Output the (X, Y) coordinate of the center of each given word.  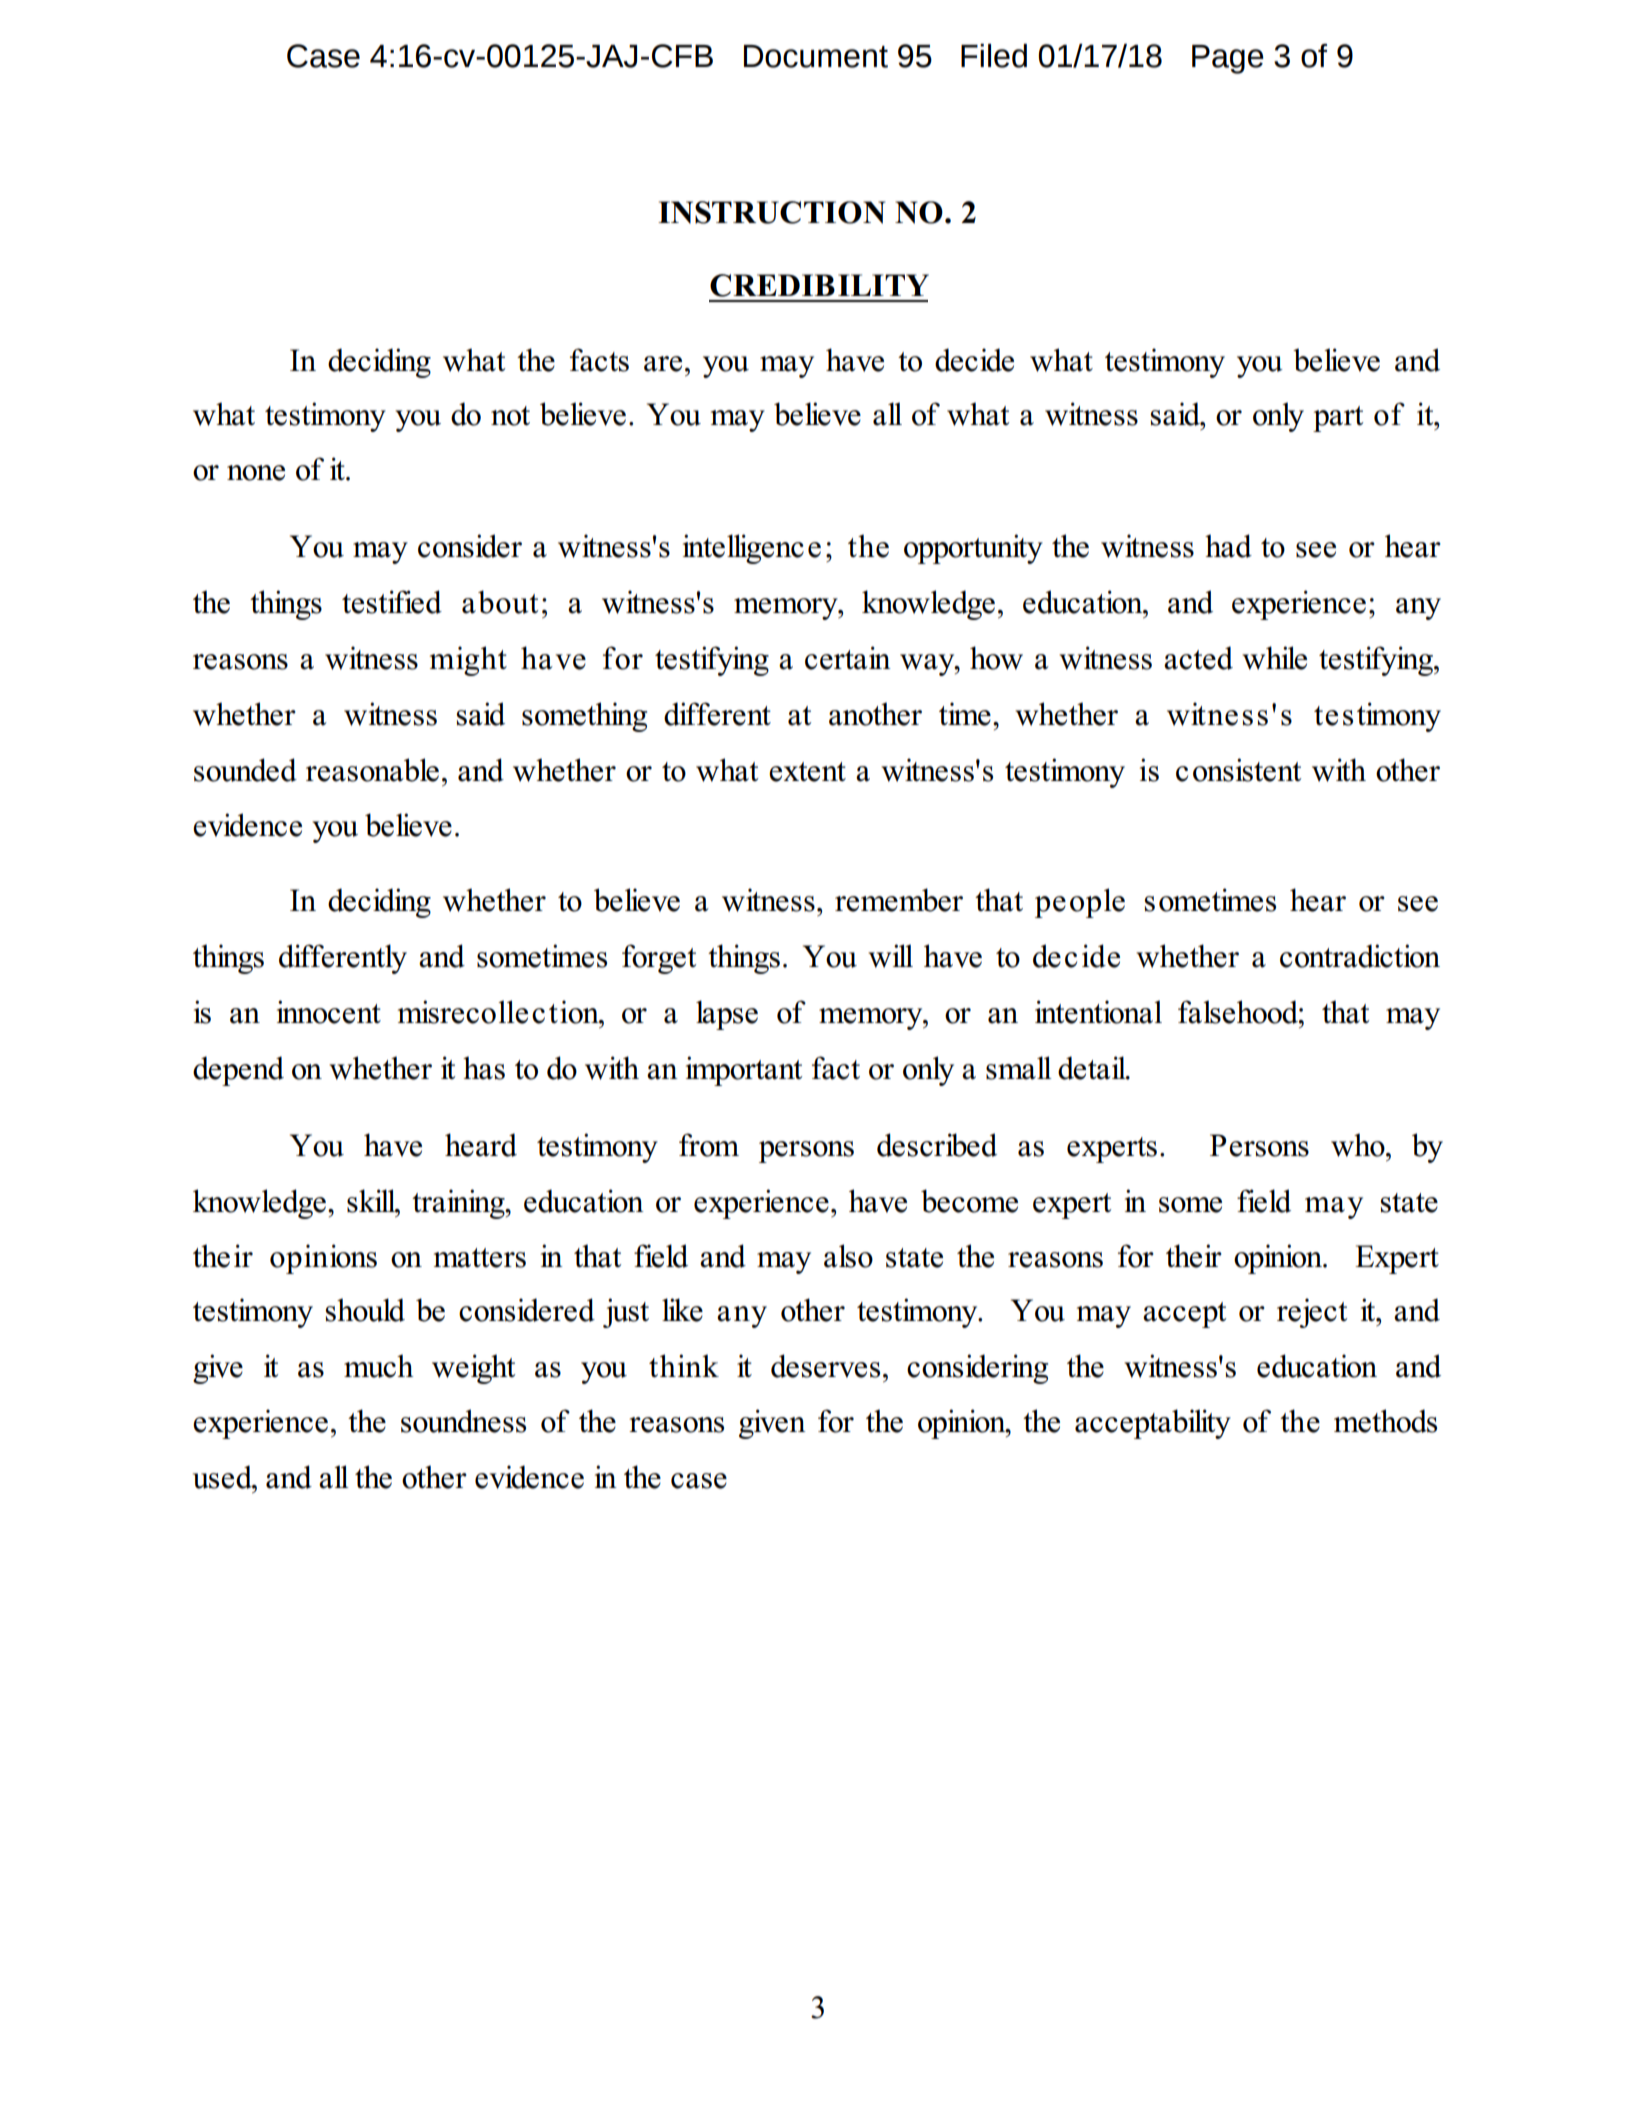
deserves (825, 1366)
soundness (463, 1421)
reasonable (372, 770)
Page (1228, 59)
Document (816, 56)
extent (807, 772)
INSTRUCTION (771, 212)
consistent (1238, 770)
